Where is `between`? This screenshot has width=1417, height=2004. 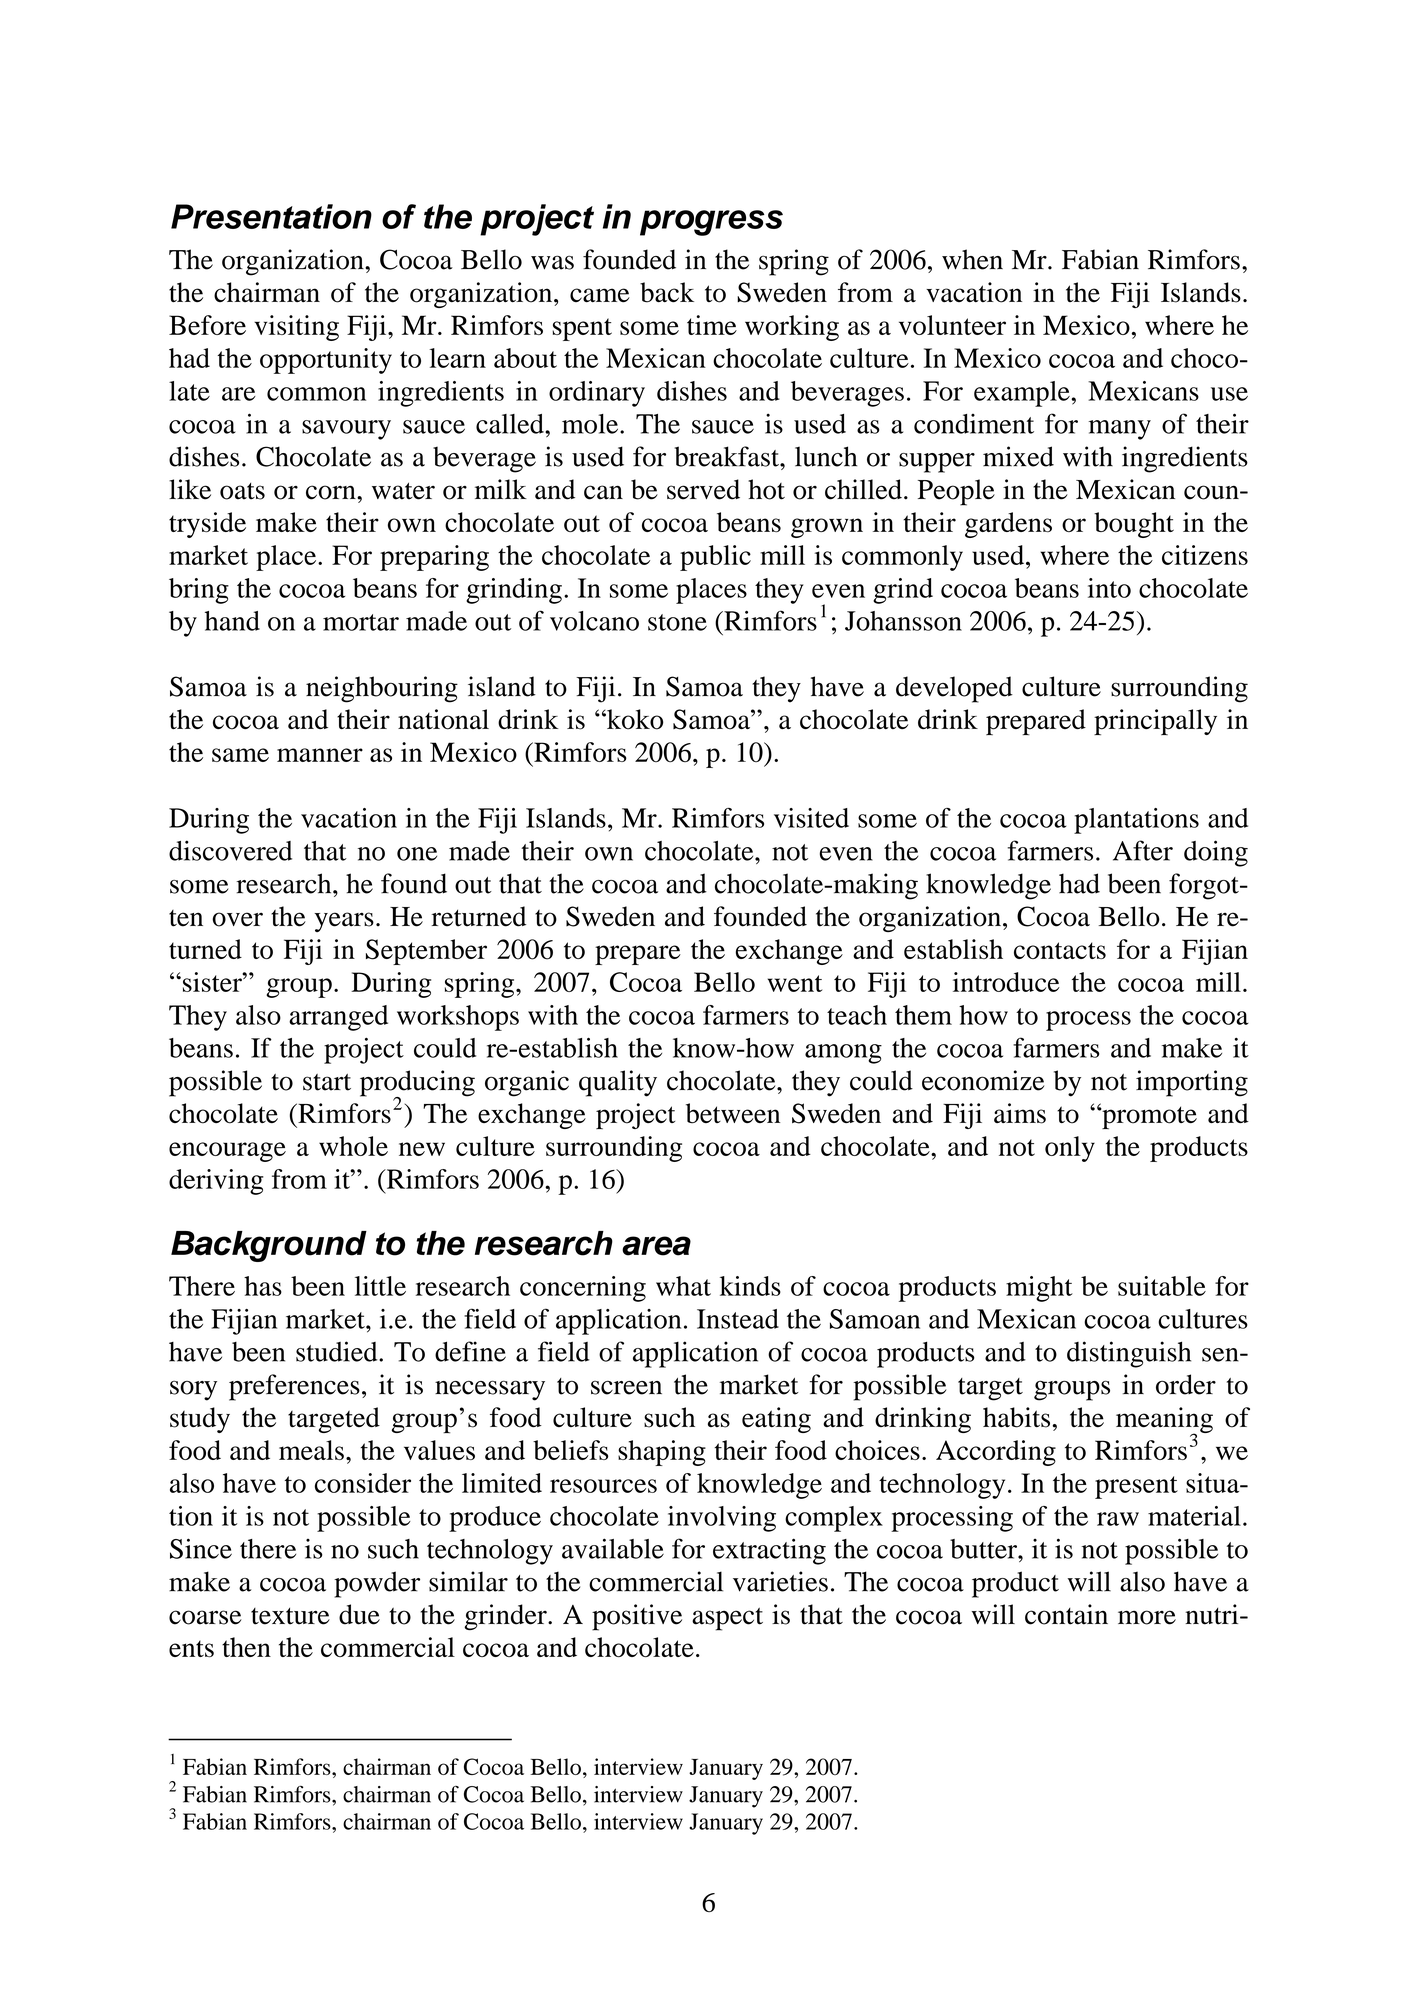
between is located at coordinates (733, 1113).
